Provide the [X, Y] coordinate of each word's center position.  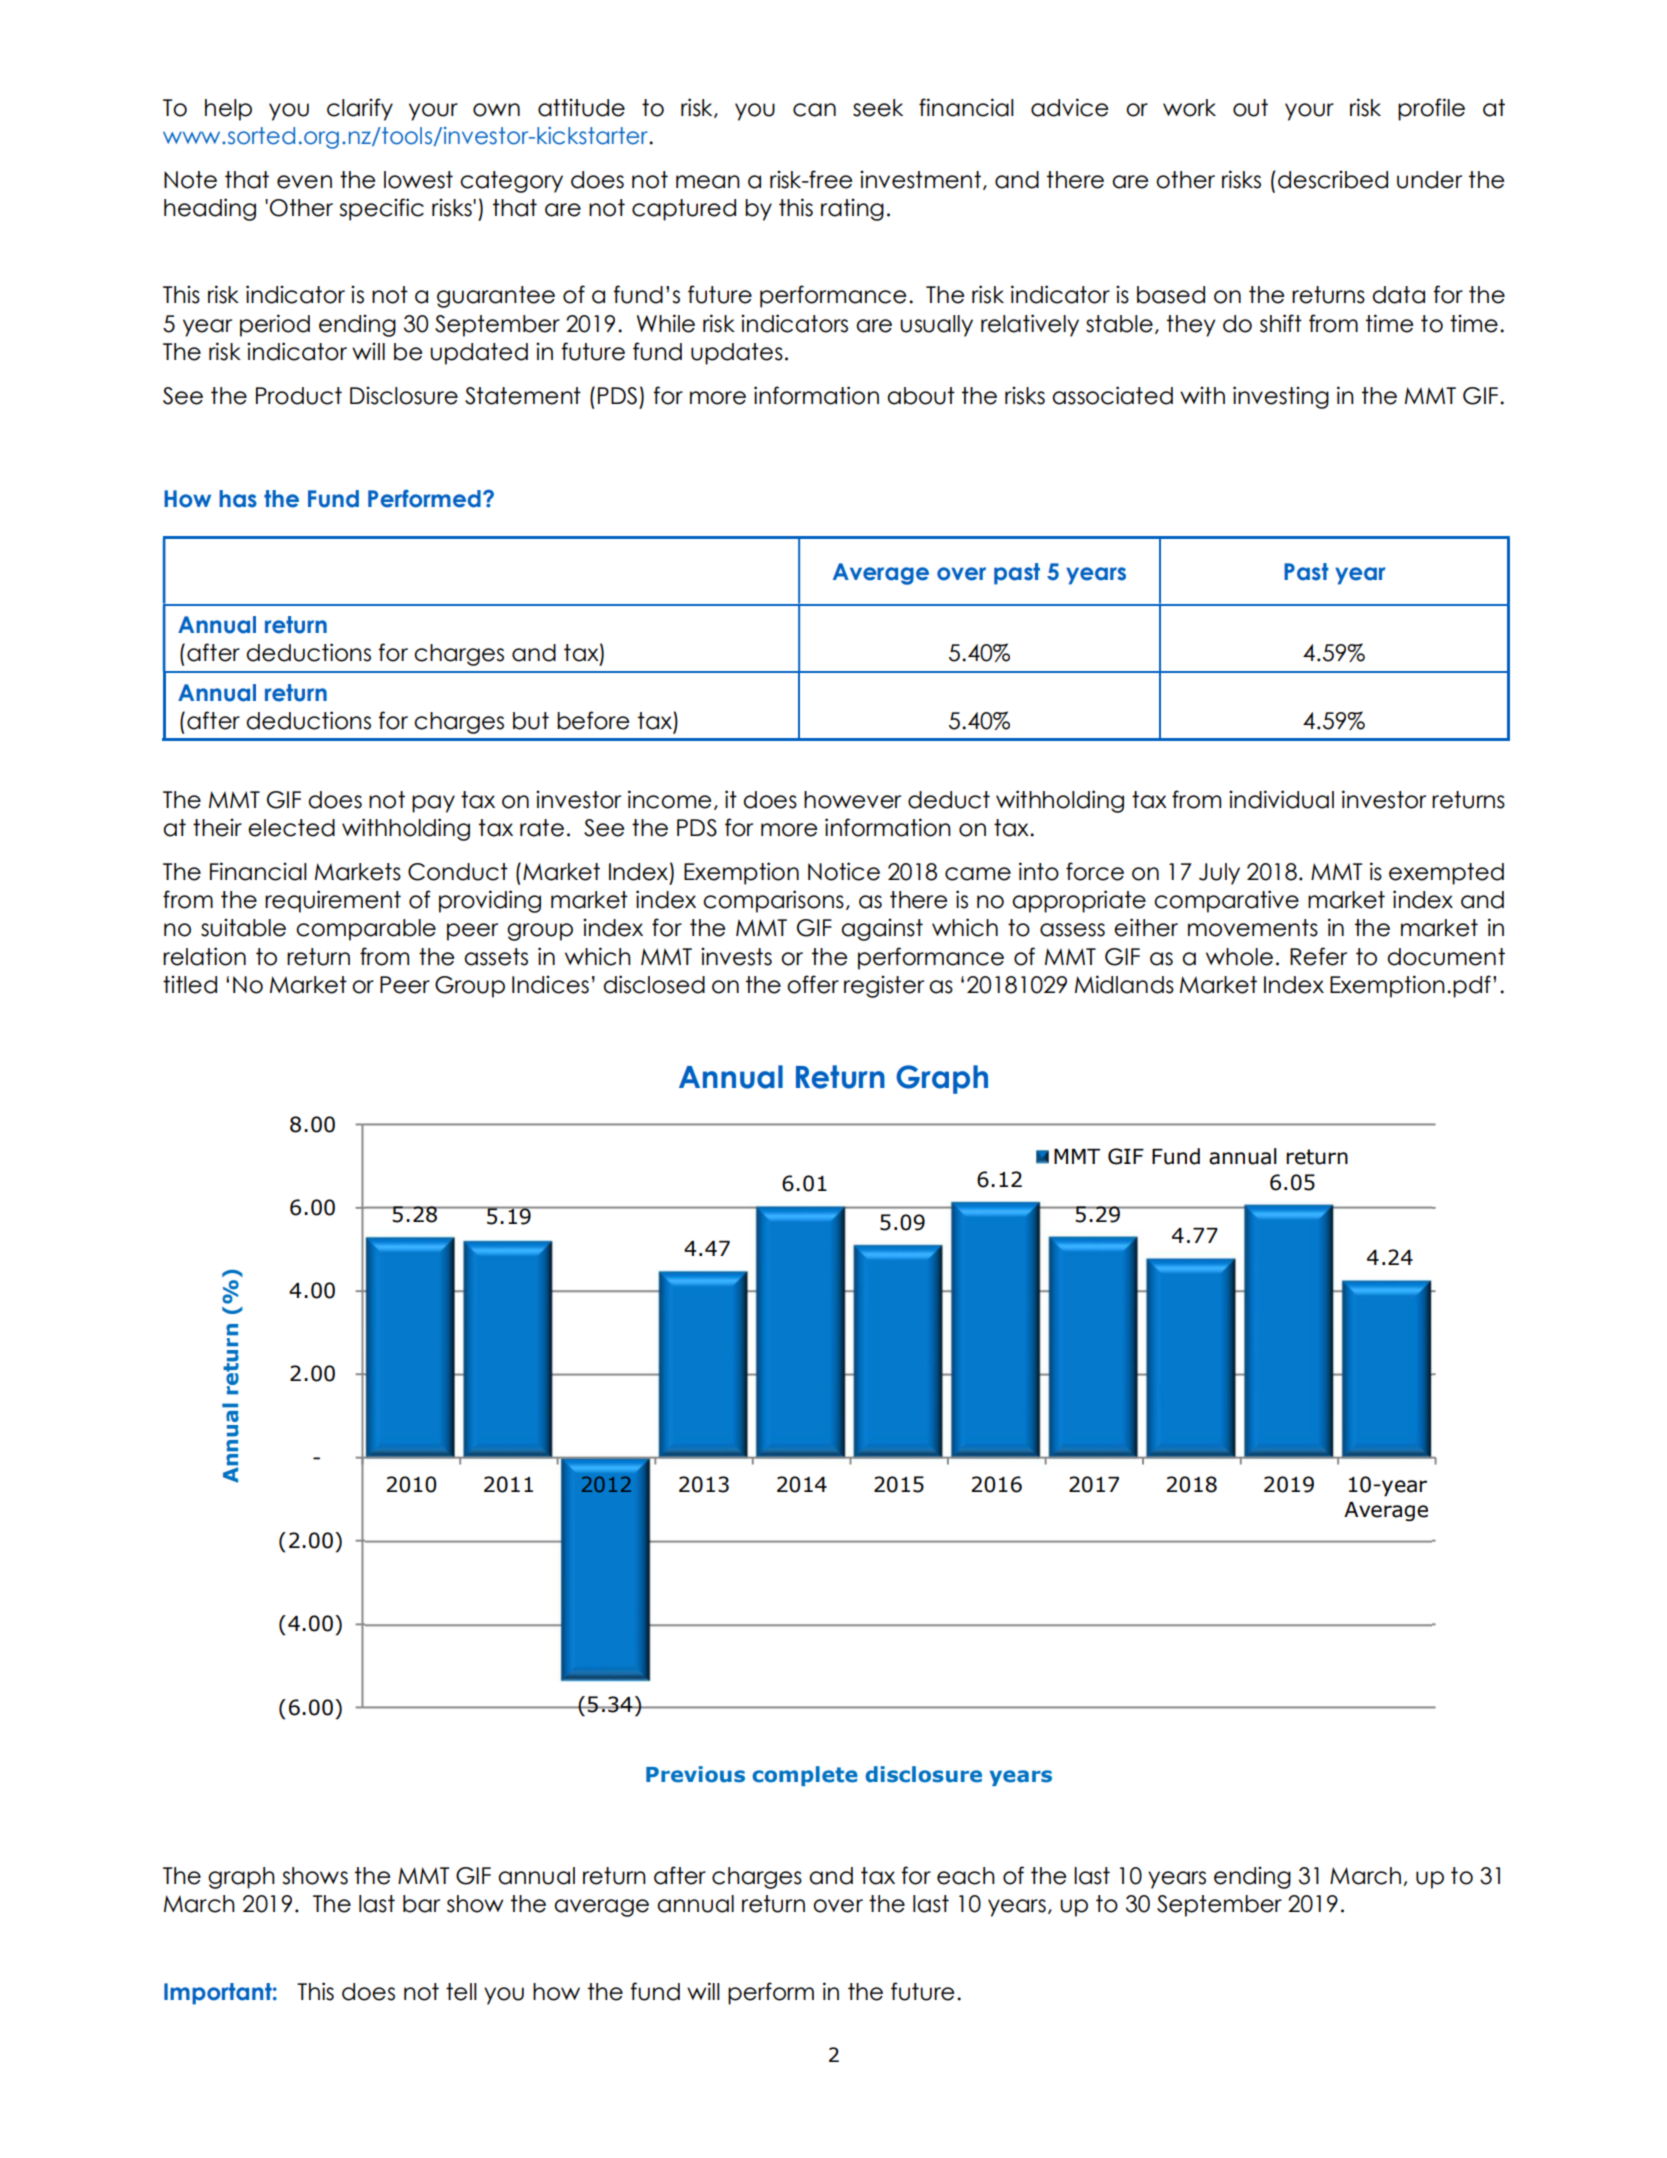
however [852, 800]
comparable [366, 930]
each [966, 1876]
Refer [1318, 956]
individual [1281, 799]
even [304, 182]
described [1333, 179]
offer [813, 984]
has [238, 499]
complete [805, 1776]
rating [852, 209]
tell [461, 1992]
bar [421, 1904]
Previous [695, 1774]
